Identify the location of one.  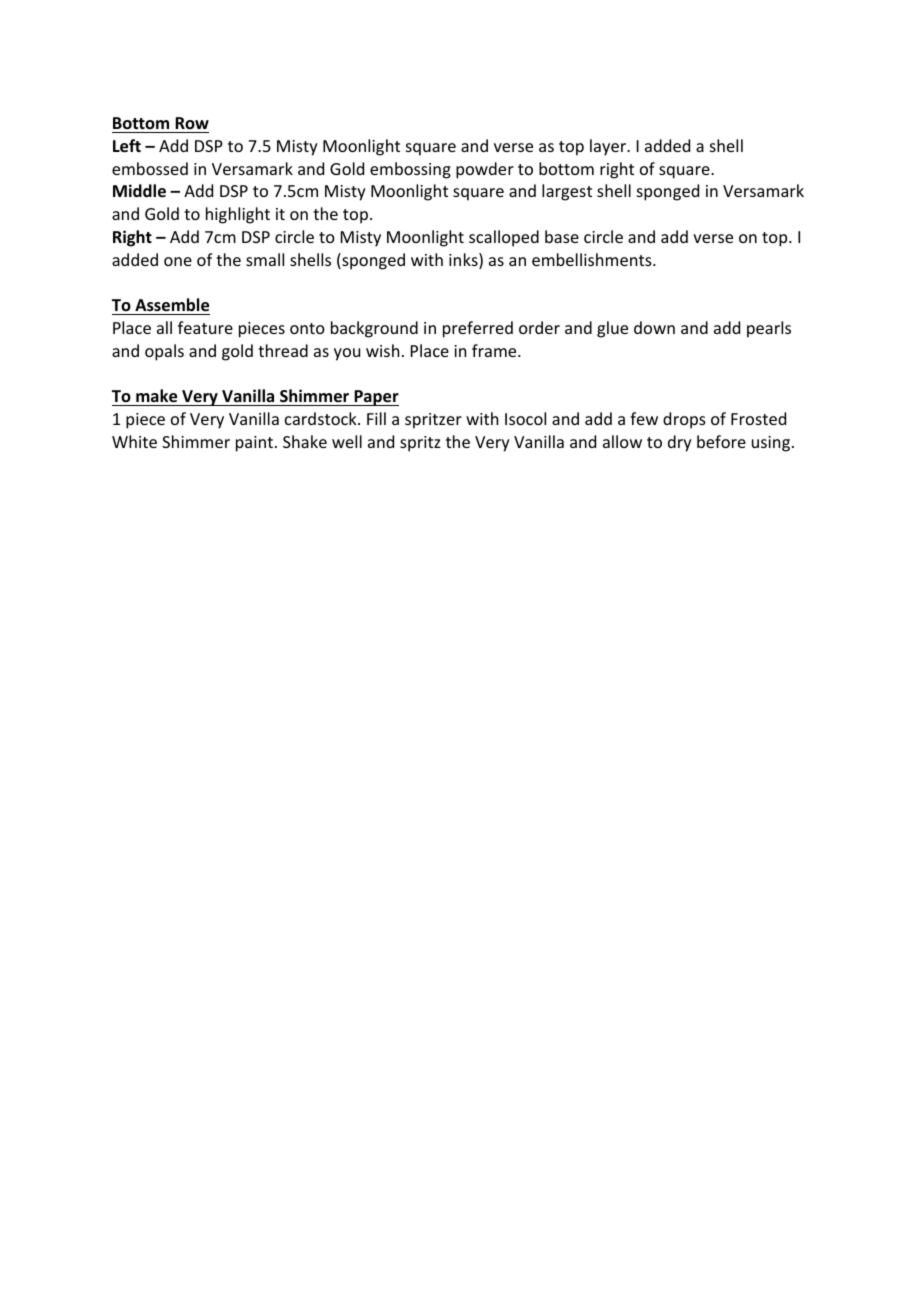
(178, 261).
